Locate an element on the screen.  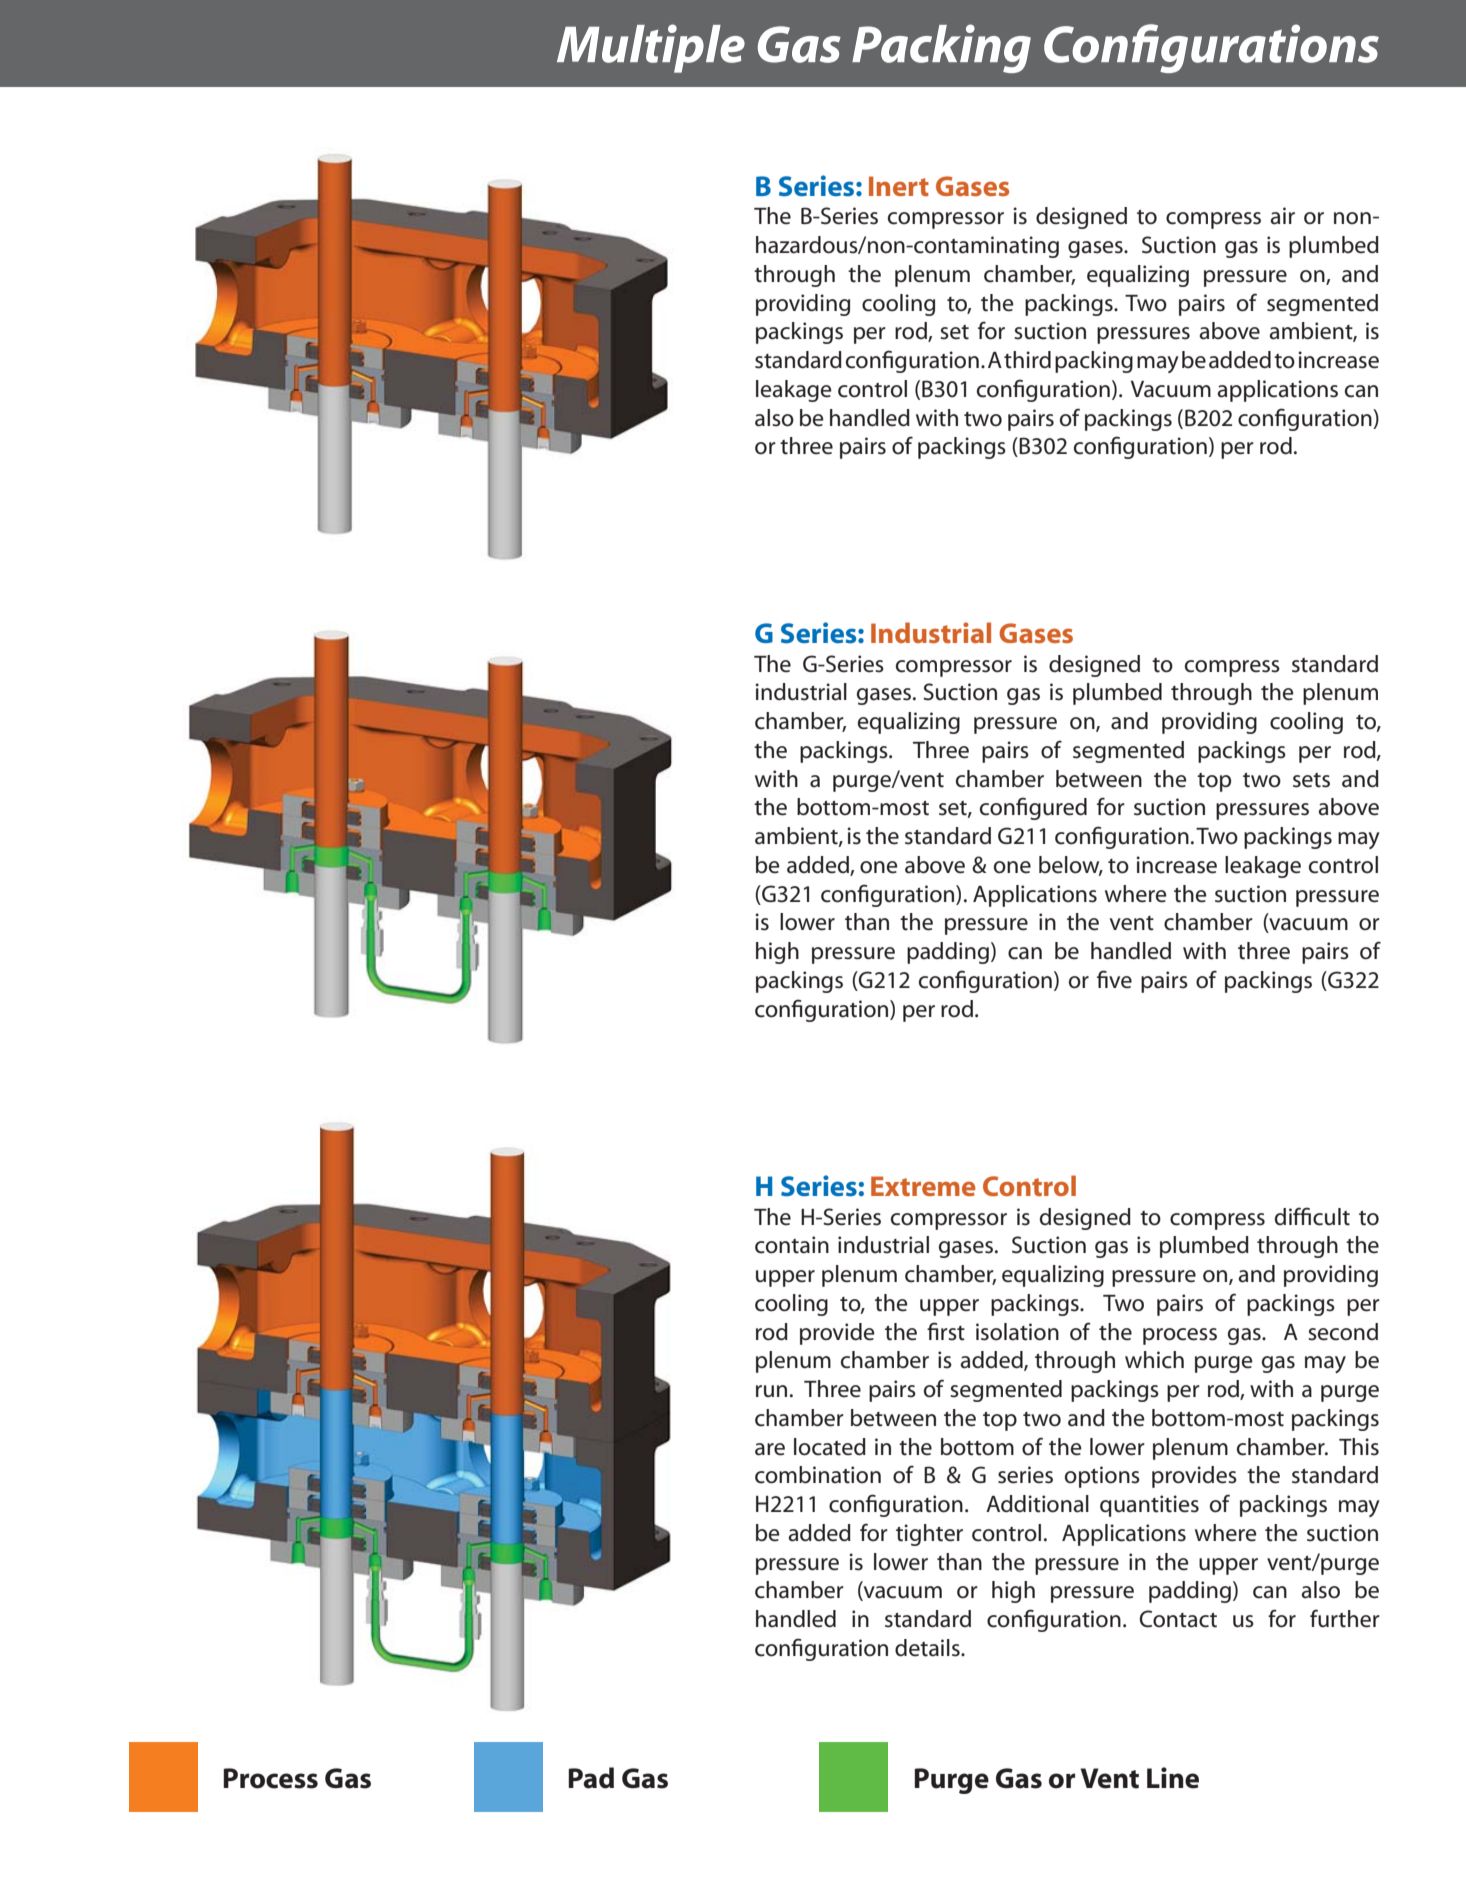
are is located at coordinates (770, 1449).
